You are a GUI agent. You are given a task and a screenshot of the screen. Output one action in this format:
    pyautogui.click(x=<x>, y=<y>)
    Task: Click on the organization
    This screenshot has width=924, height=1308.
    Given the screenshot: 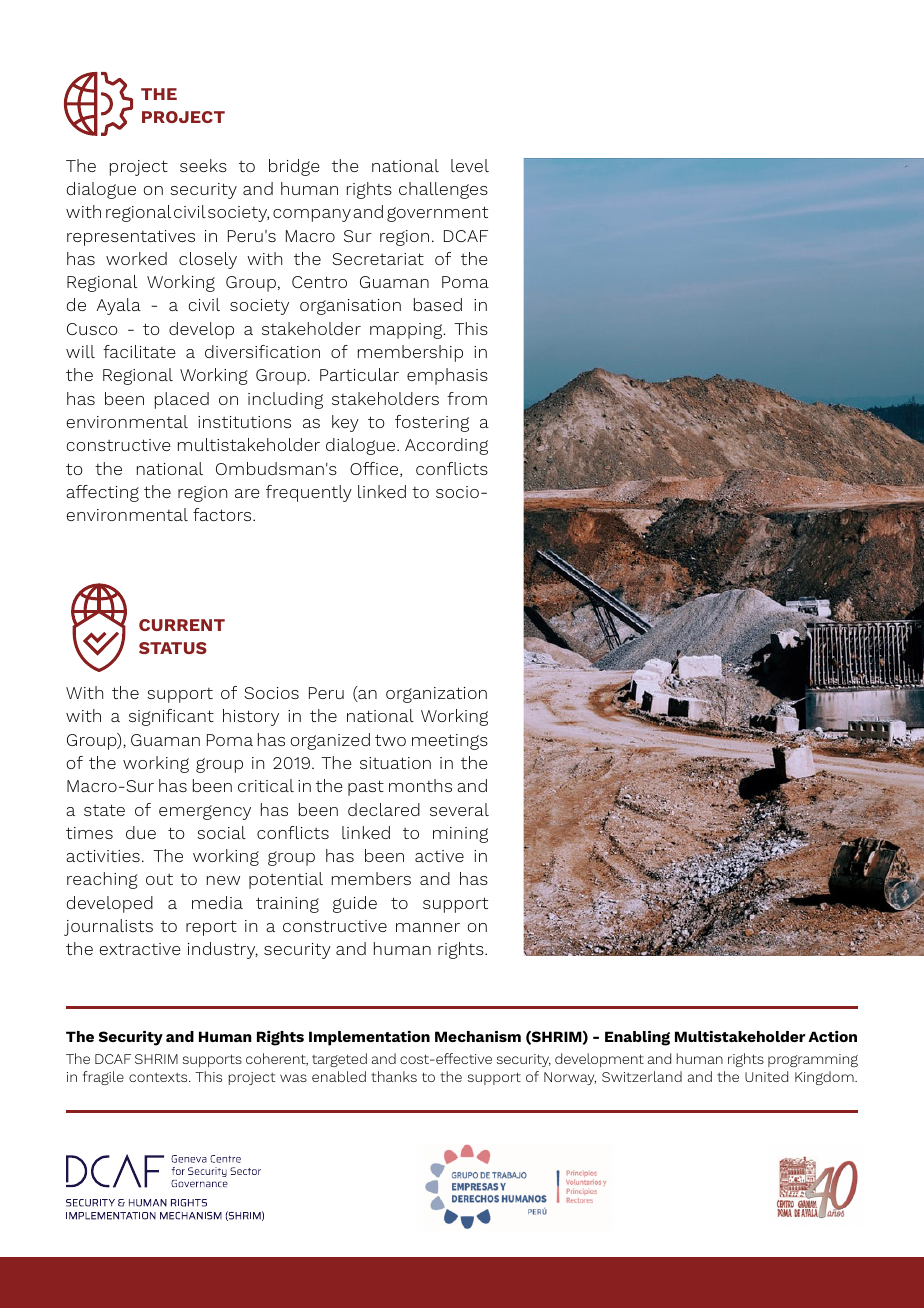 What is the action you would take?
    pyautogui.click(x=436, y=695)
